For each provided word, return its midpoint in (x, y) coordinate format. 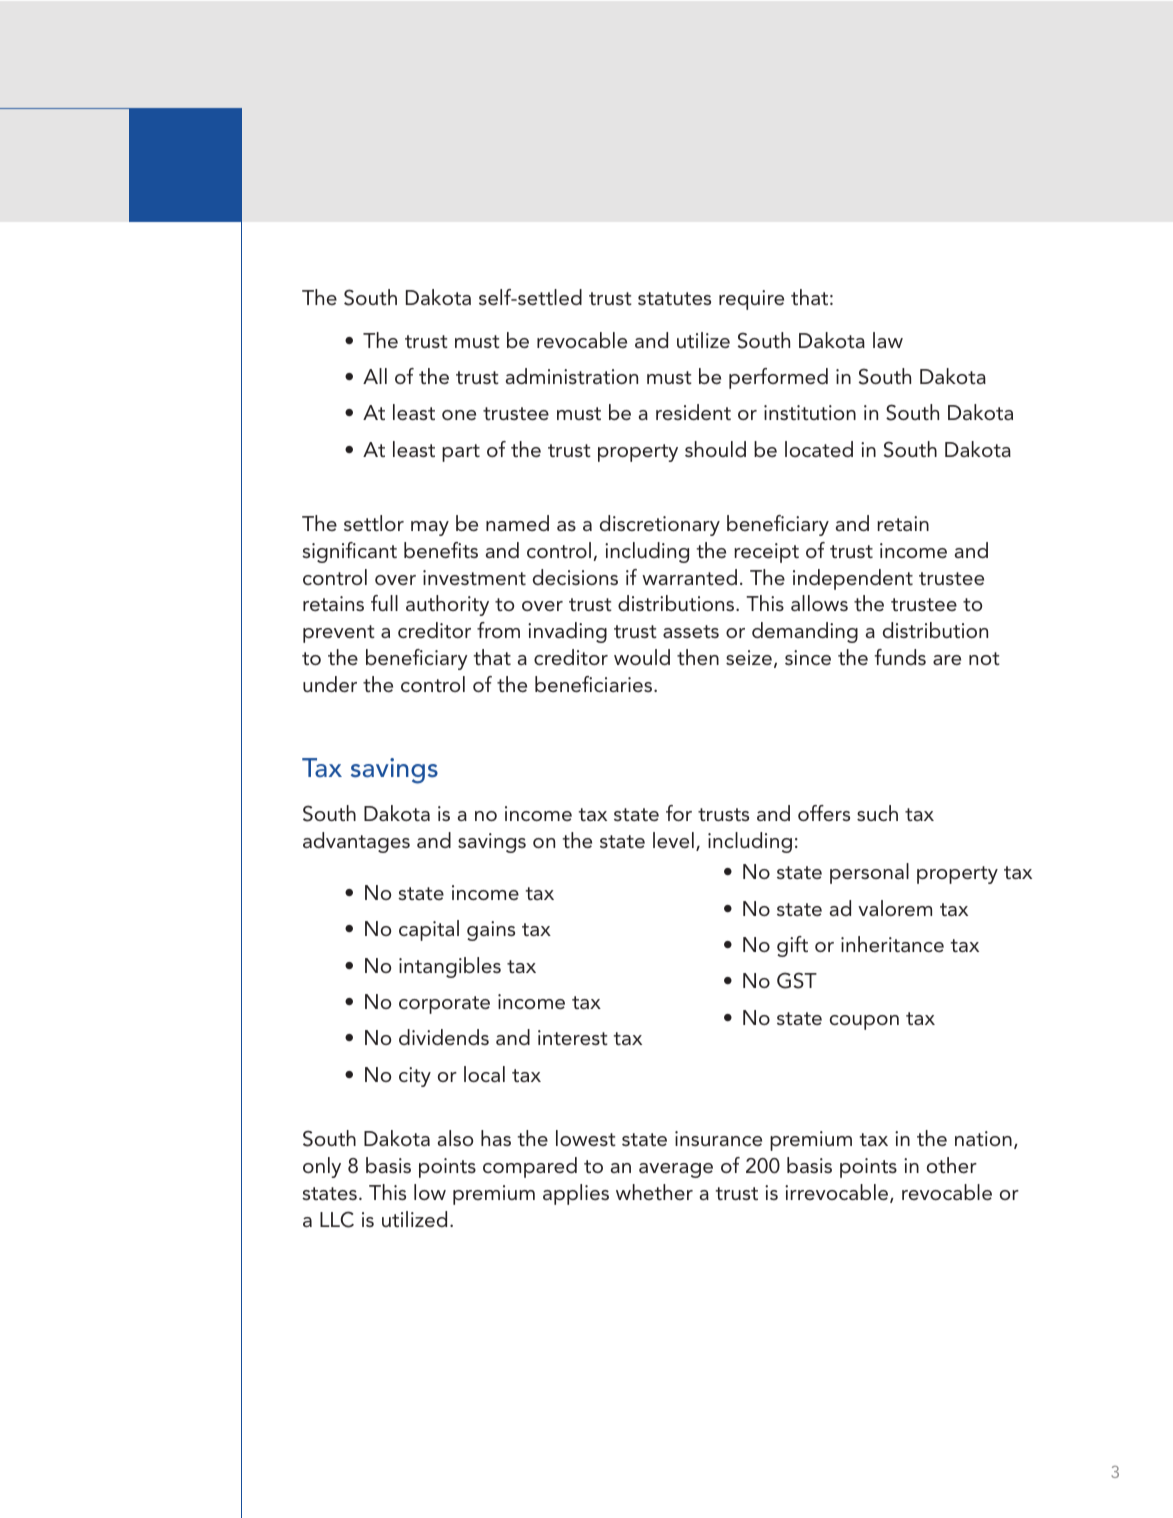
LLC (337, 1219)
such (877, 813)
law (888, 340)
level (673, 840)
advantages (356, 842)
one (459, 415)
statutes (674, 298)
